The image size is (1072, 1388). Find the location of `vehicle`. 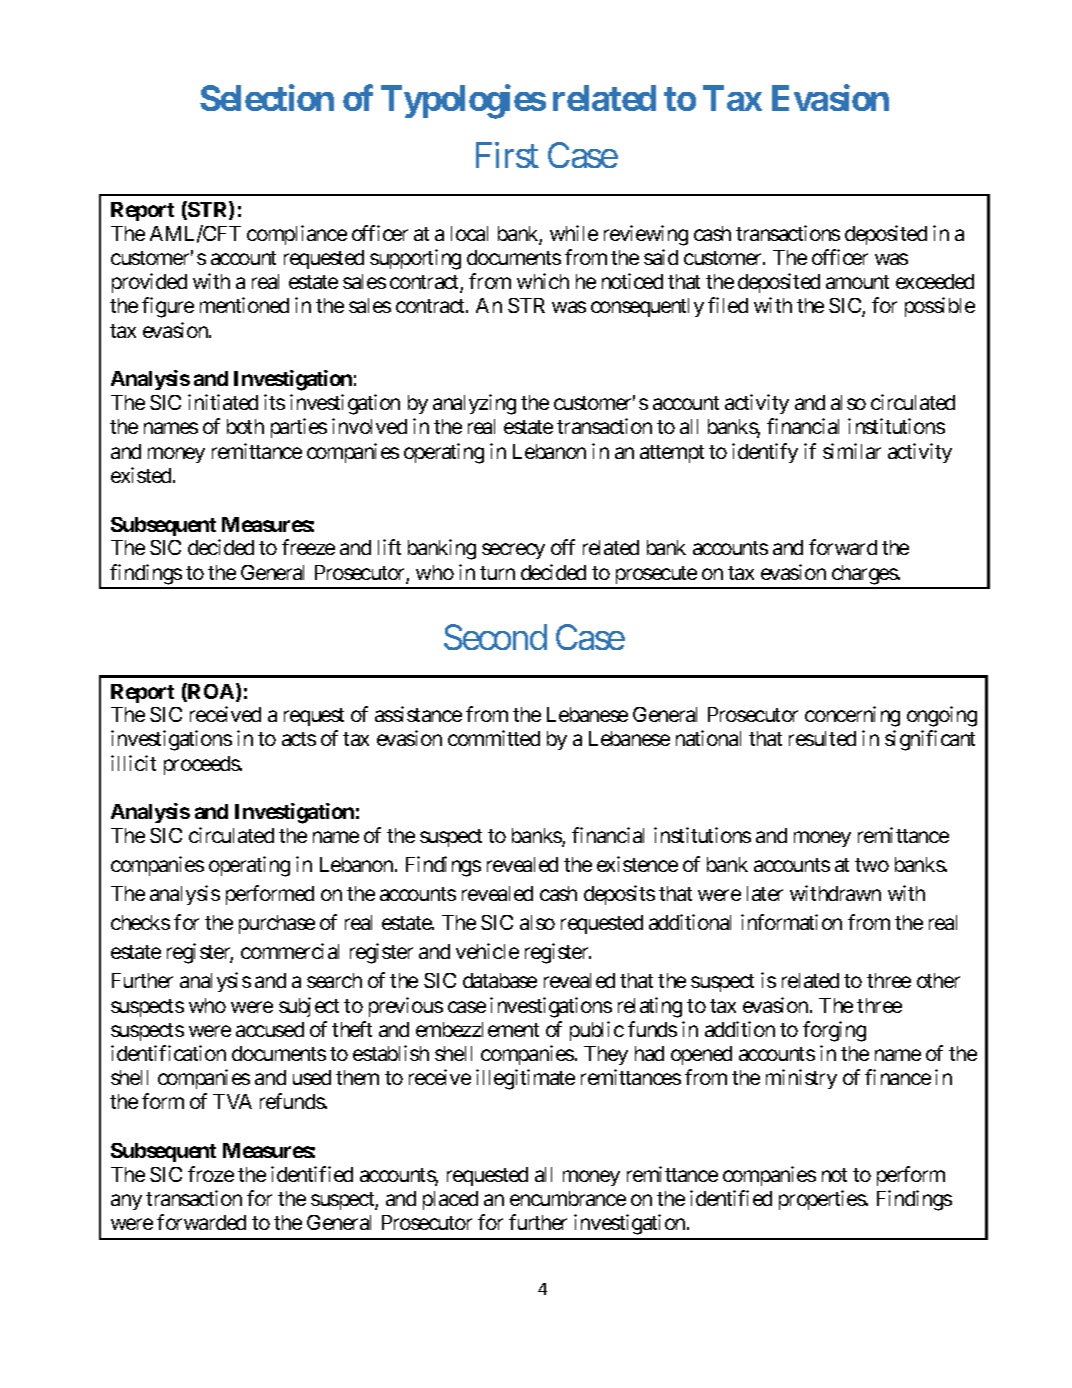

vehicle is located at coordinates (487, 951).
